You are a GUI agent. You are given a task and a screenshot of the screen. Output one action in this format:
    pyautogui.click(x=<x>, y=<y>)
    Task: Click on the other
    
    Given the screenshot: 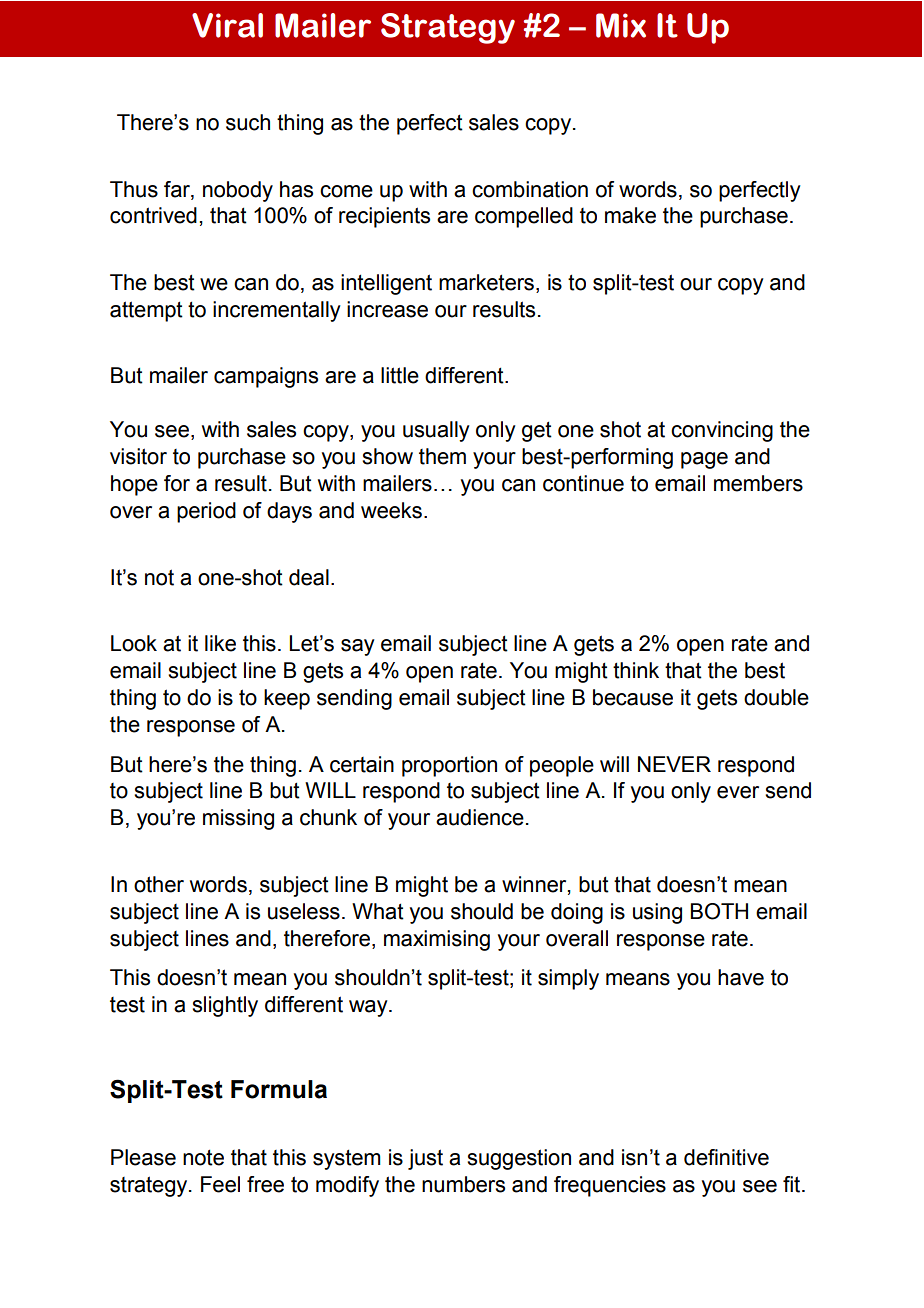 What is the action you would take?
    pyautogui.click(x=159, y=884)
